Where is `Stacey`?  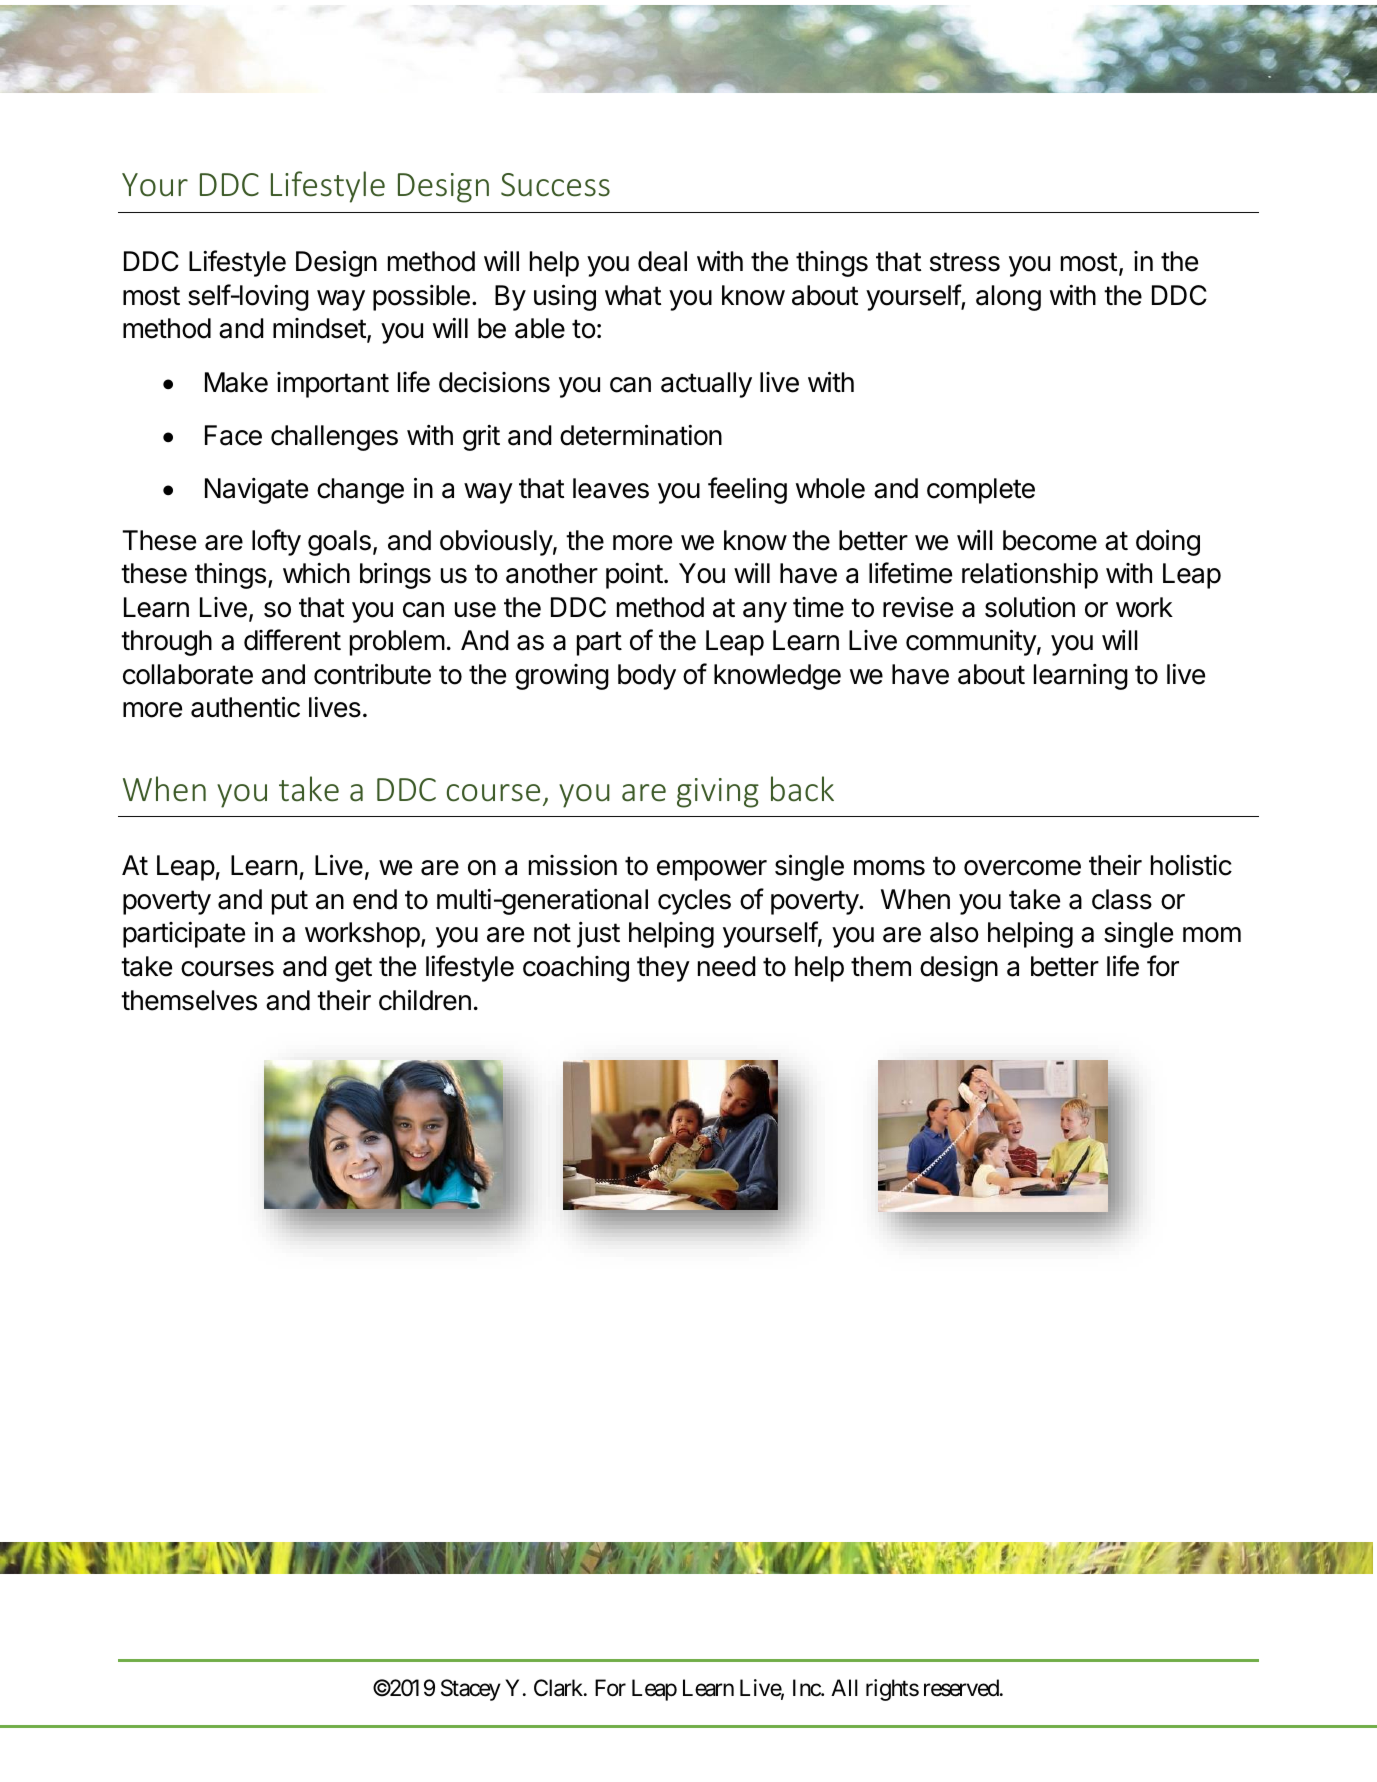 Stacey is located at coordinates (471, 1690).
